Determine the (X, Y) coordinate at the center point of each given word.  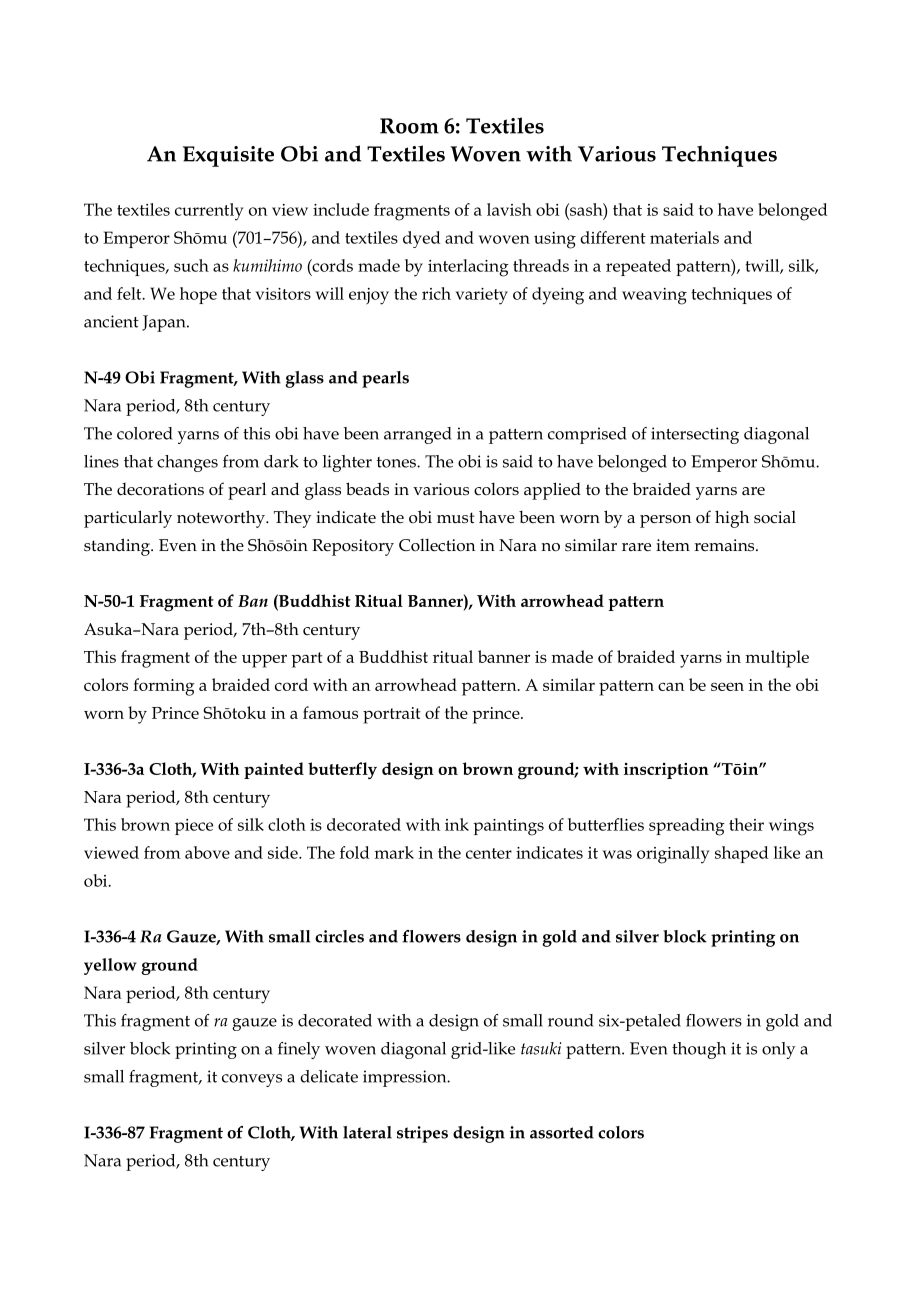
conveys (252, 1080)
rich (436, 293)
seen (727, 686)
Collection (437, 545)
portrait (392, 715)
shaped (742, 854)
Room (409, 126)
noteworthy (222, 519)
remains (725, 545)
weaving (654, 296)
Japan (165, 323)
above (207, 852)
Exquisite (228, 156)
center (489, 853)
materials (684, 237)
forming (164, 687)
